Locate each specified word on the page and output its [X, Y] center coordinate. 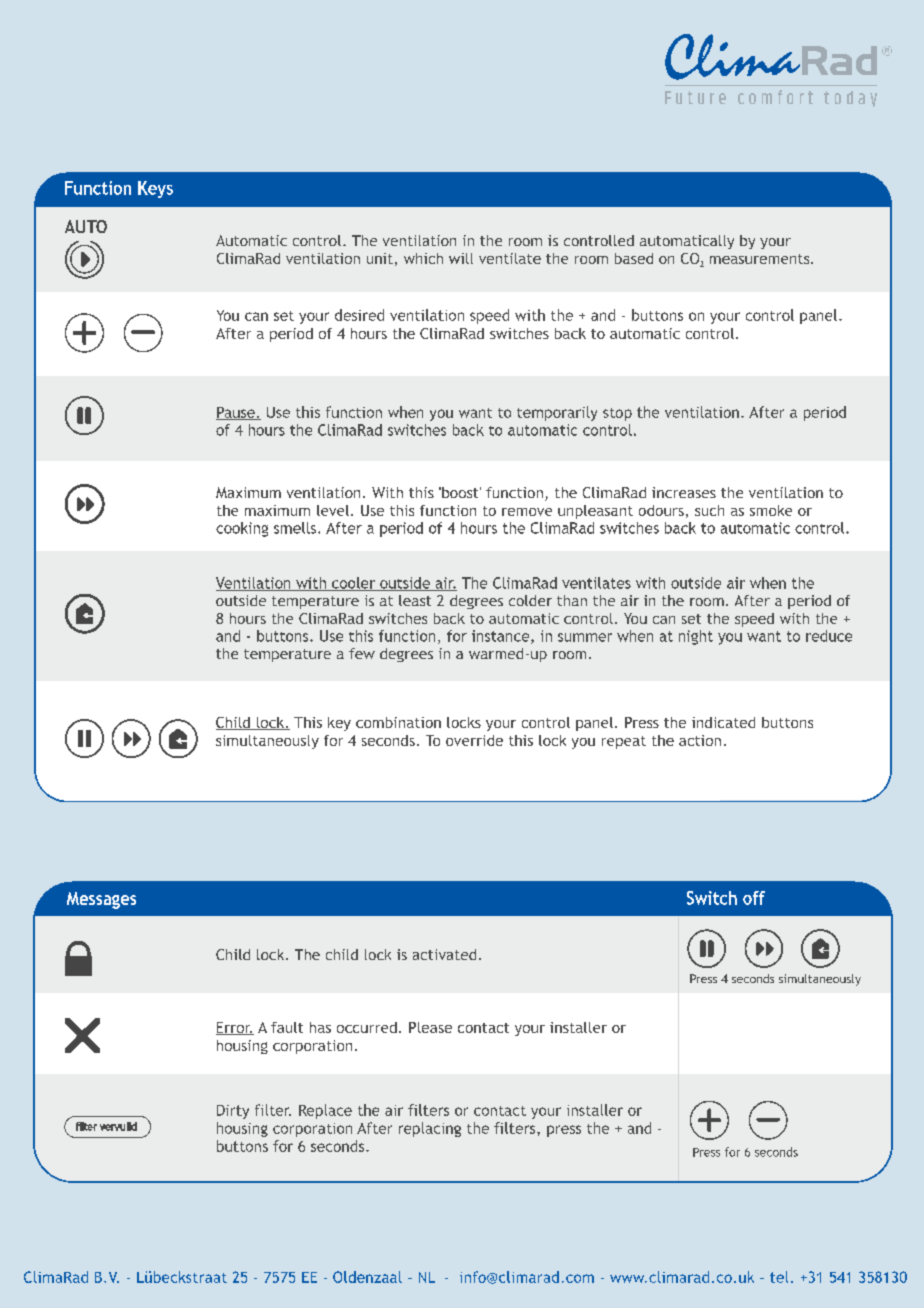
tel [779, 1277]
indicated [723, 722]
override [474, 740]
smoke [771, 510]
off [754, 898]
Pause [236, 413]
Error [234, 1028]
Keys [155, 189]
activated [444, 954]
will [461, 258]
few [362, 653]
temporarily [557, 413]
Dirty [233, 1112]
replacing [430, 1129]
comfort [775, 97]
